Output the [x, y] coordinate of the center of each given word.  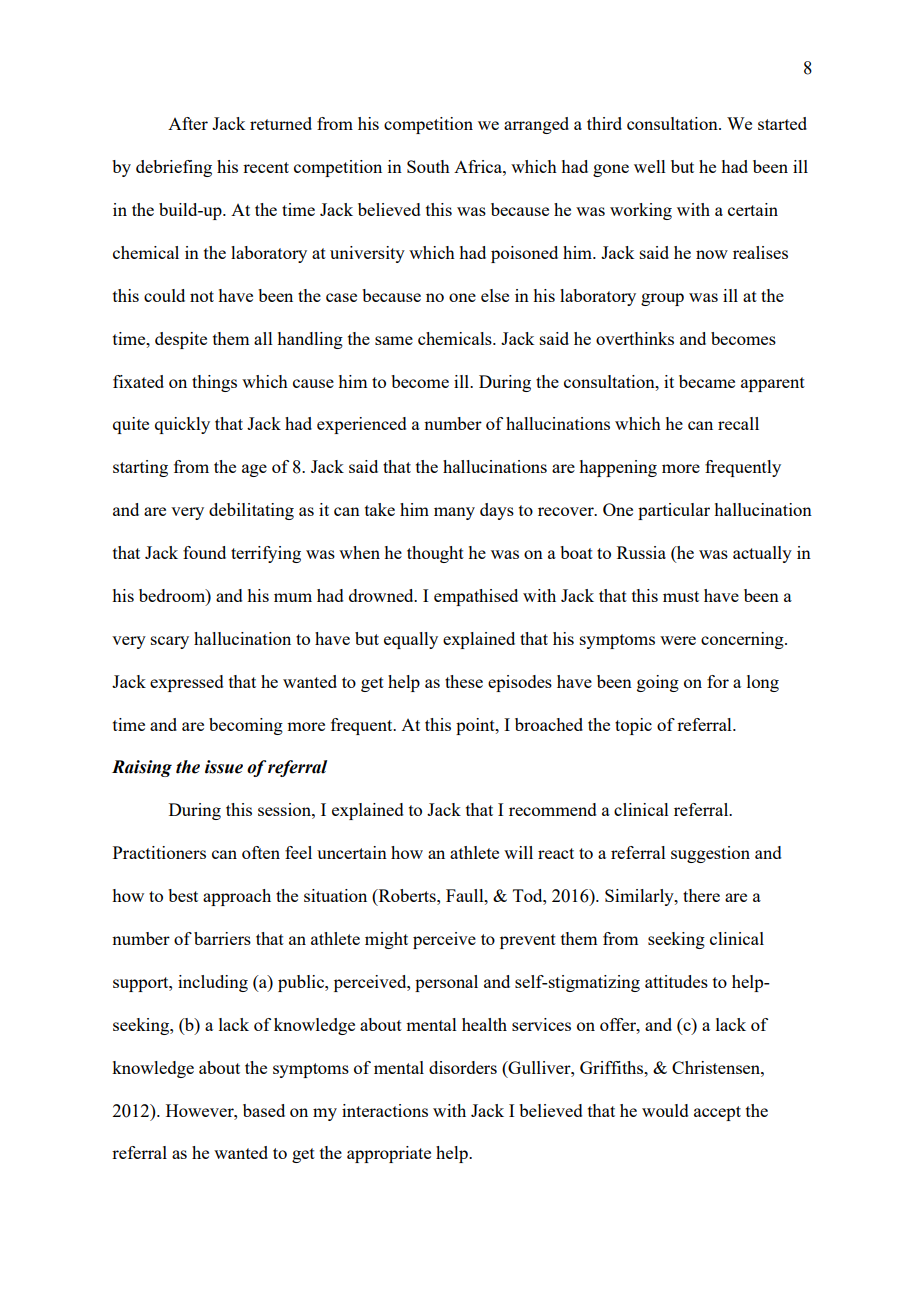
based [264, 1110]
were [678, 640]
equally [411, 640]
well [650, 166]
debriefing [174, 168]
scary [170, 642]
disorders [463, 1067]
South [428, 166]
